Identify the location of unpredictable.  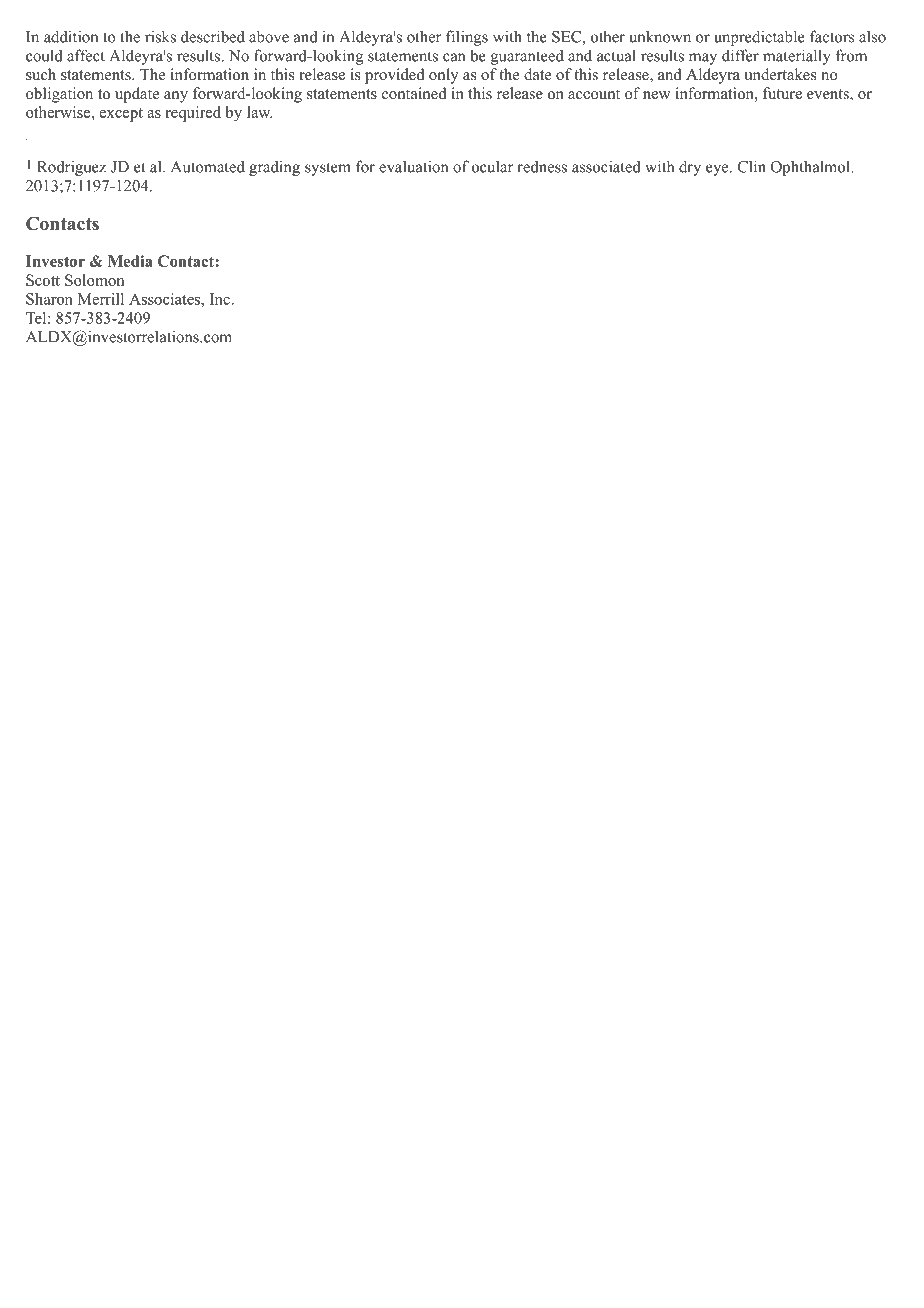
(759, 38).
